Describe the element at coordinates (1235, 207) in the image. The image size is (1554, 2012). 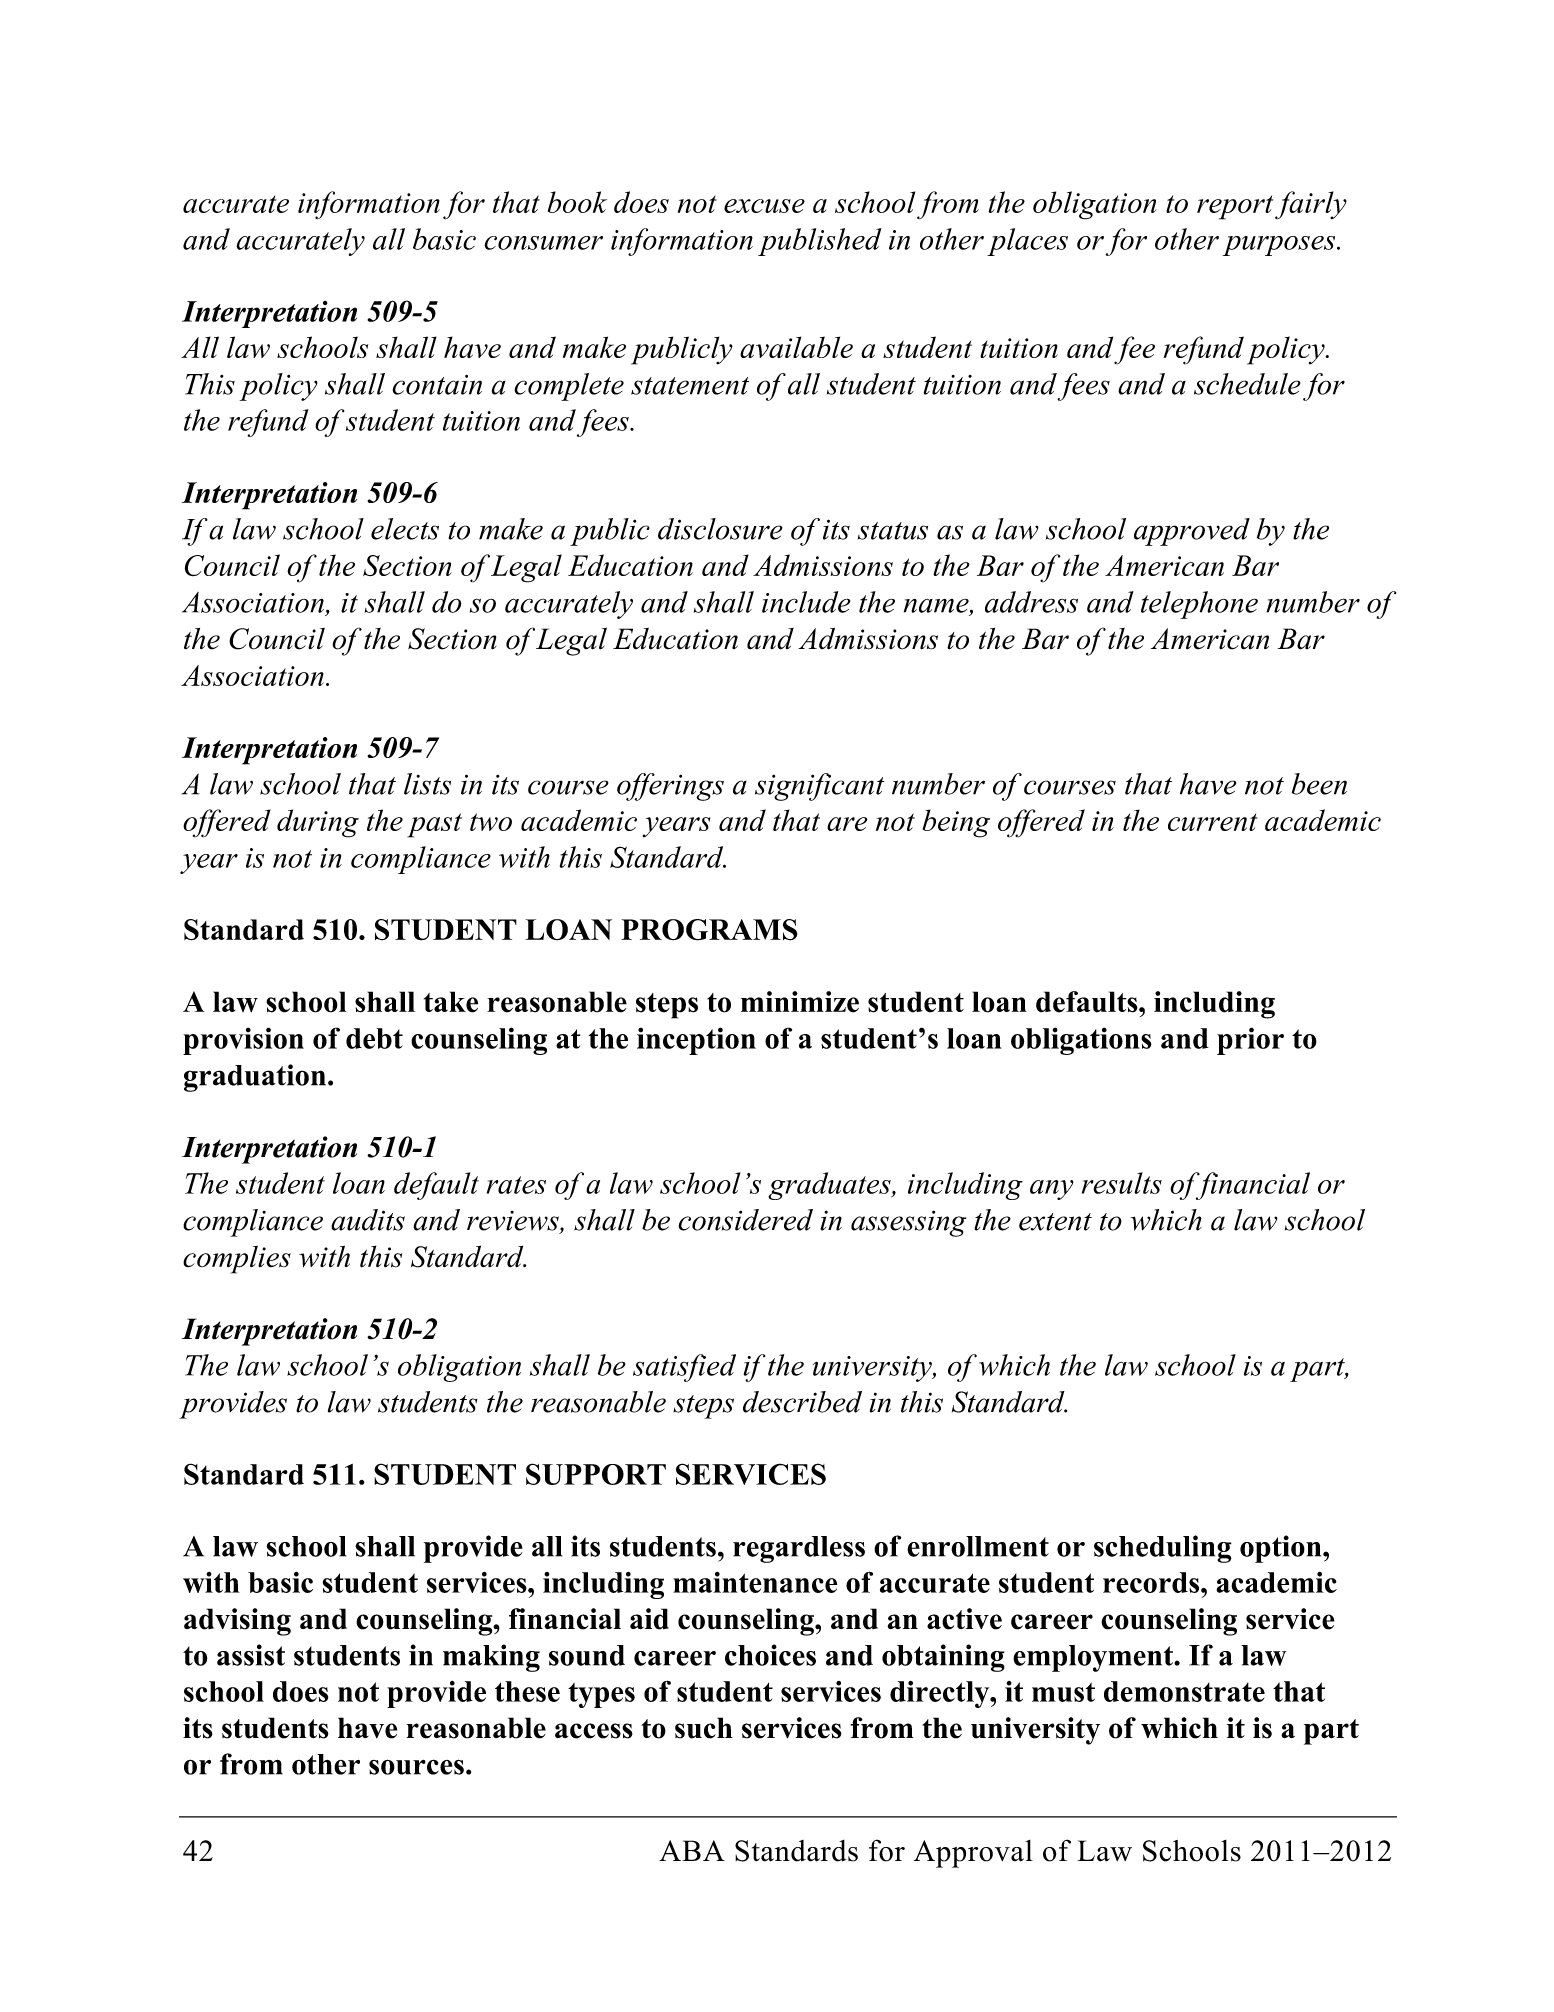
I see `report` at that location.
